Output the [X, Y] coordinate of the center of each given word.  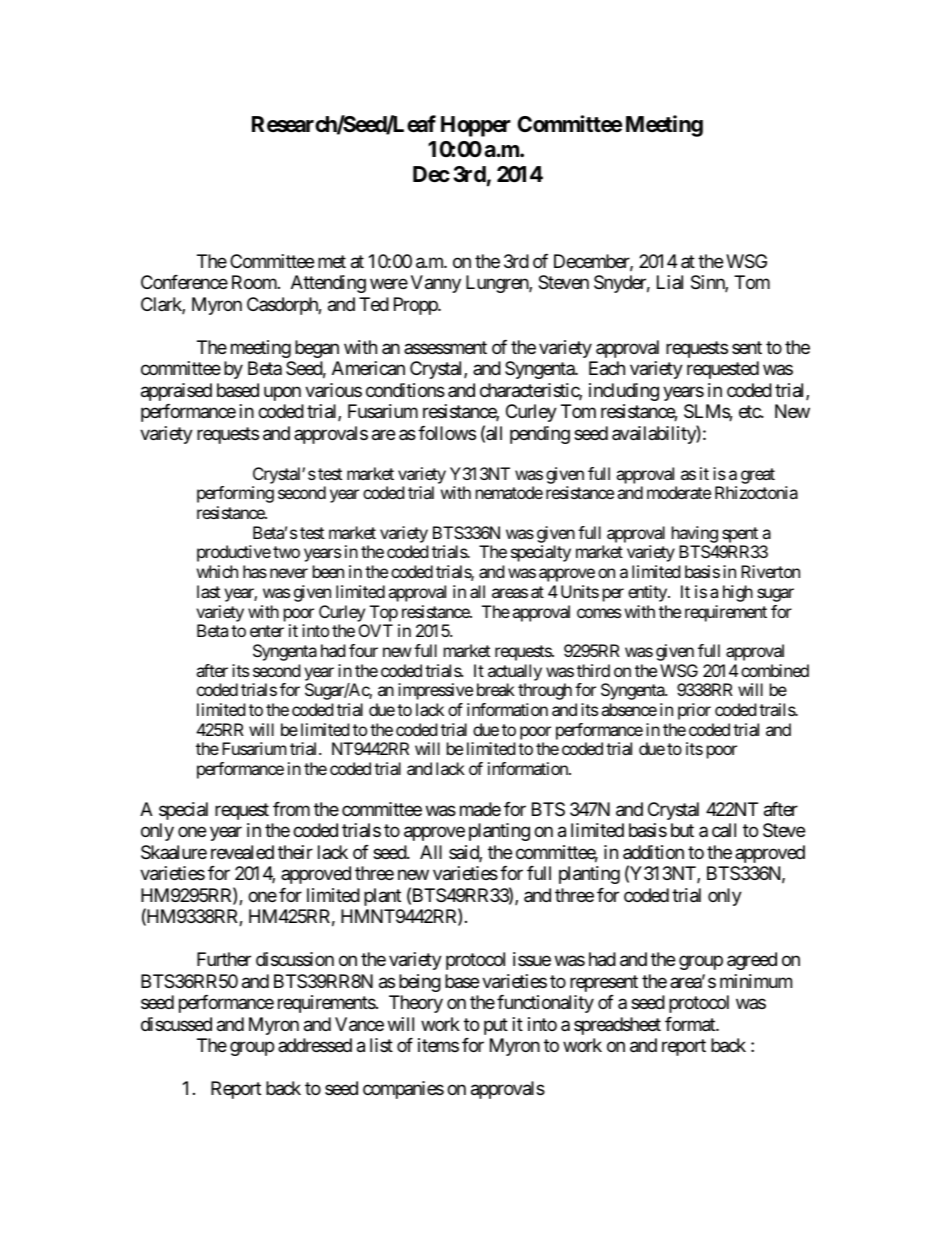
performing [235, 494]
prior [694, 711]
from [291, 809]
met [332, 261]
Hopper [476, 126]
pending [540, 435]
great [758, 476]
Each [607, 368]
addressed [315, 1045]
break [496, 689]
